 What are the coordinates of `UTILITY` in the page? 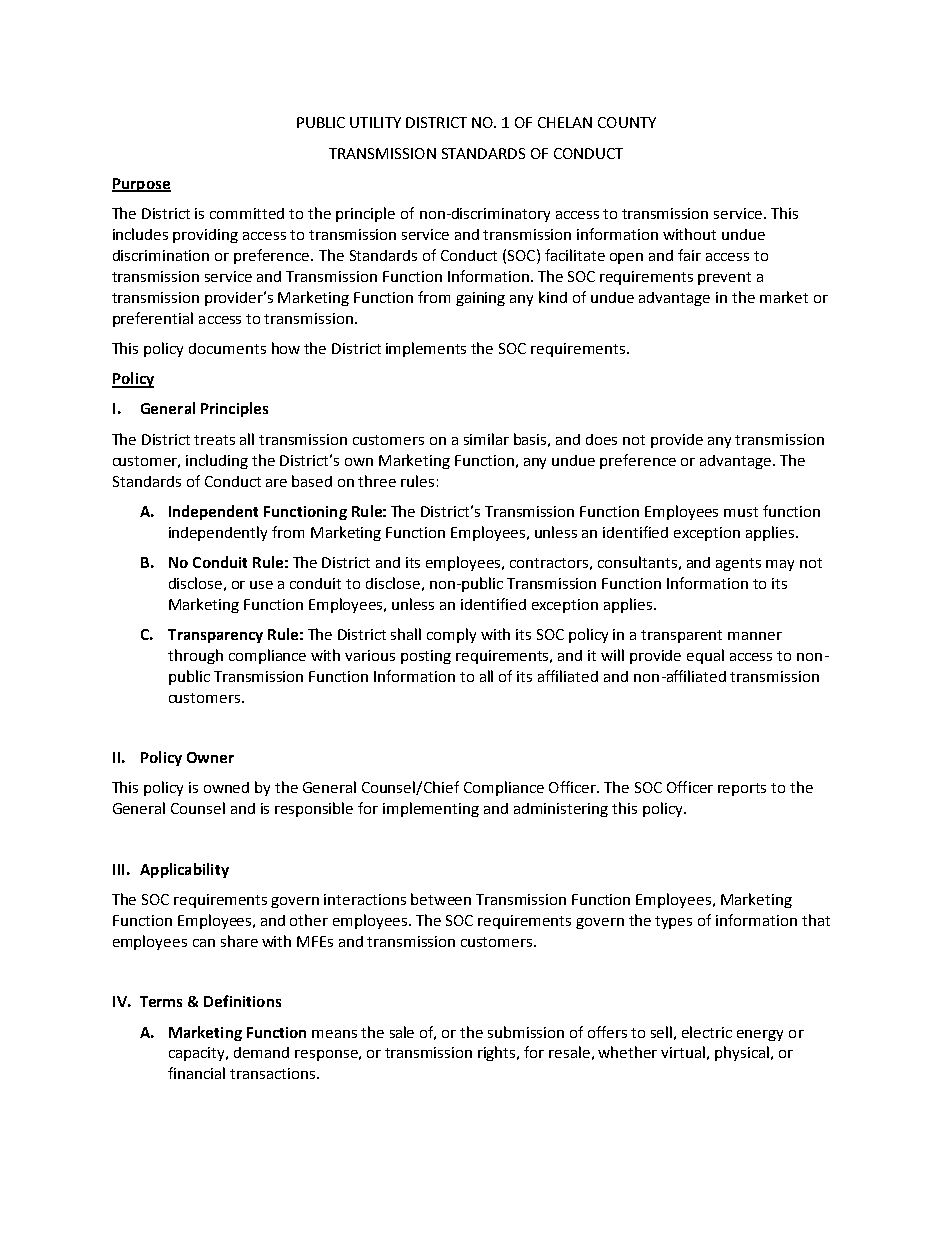 It's located at (375, 122).
